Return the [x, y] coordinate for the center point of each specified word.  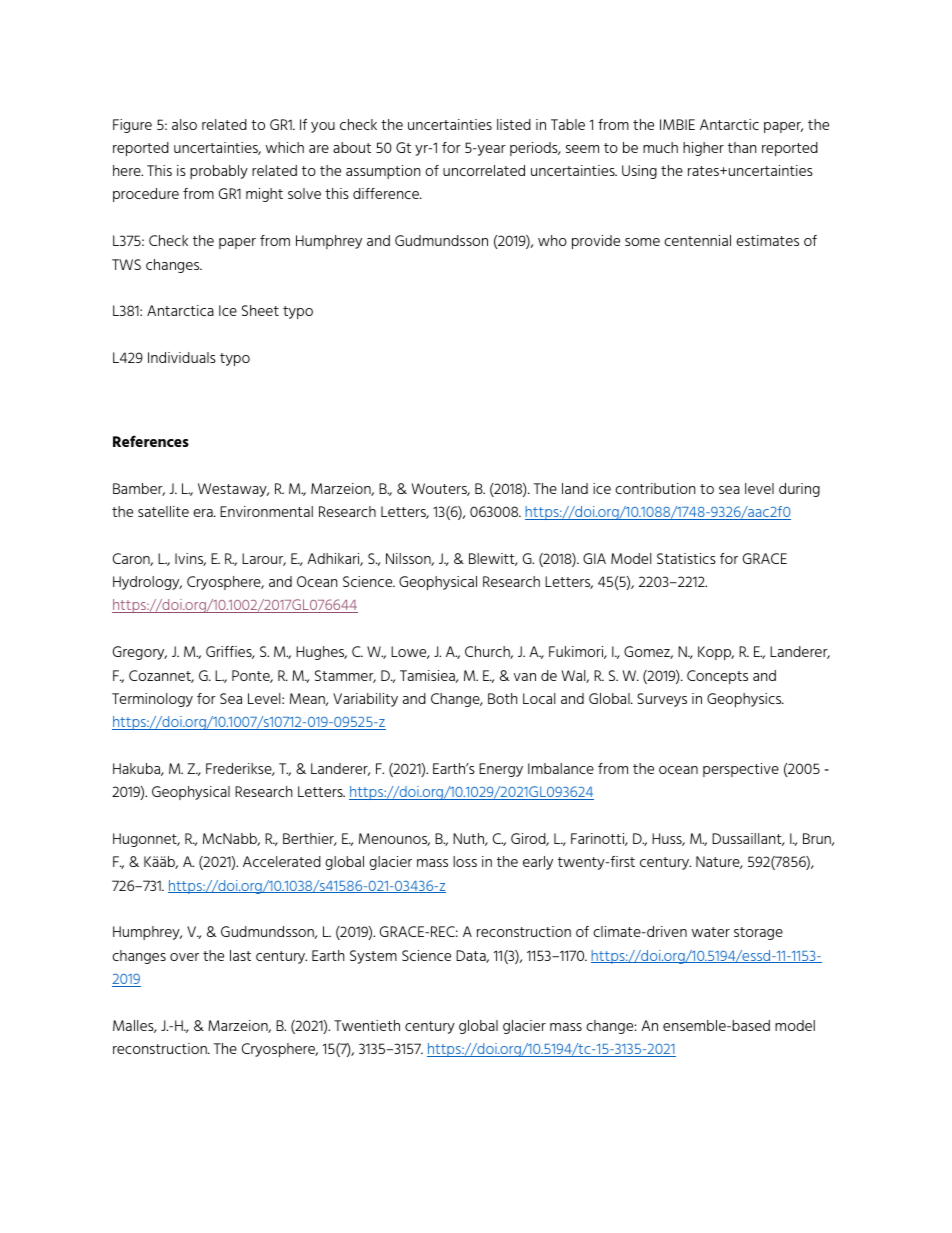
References [151, 441]
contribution [655, 488]
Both [503, 698]
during [799, 490]
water [711, 932]
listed [514, 124]
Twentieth [367, 1025]
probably [219, 172]
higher [703, 149]
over [184, 957]
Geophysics [745, 700]
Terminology [152, 700]
